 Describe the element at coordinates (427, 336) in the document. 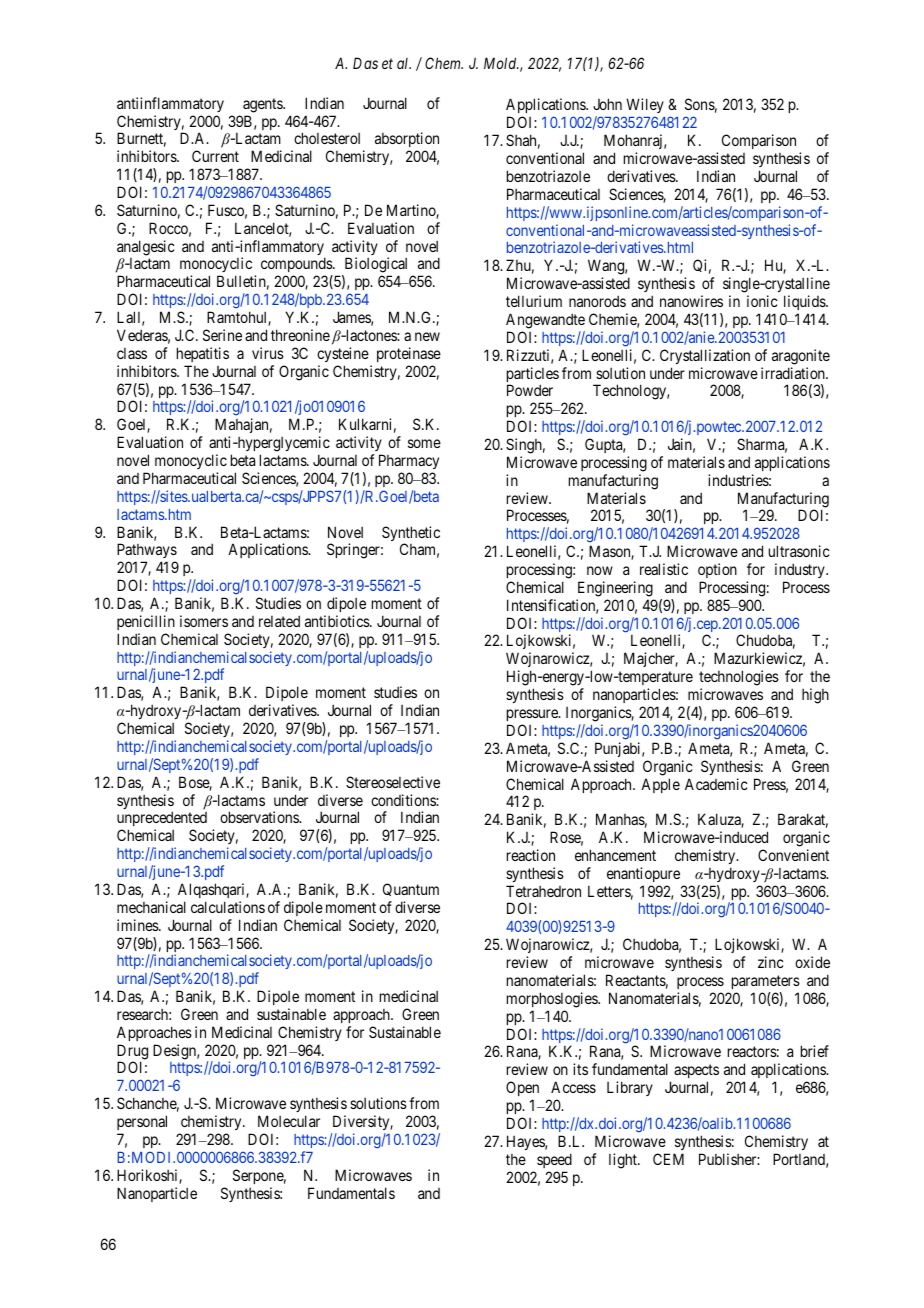

I see `new` at that location.
